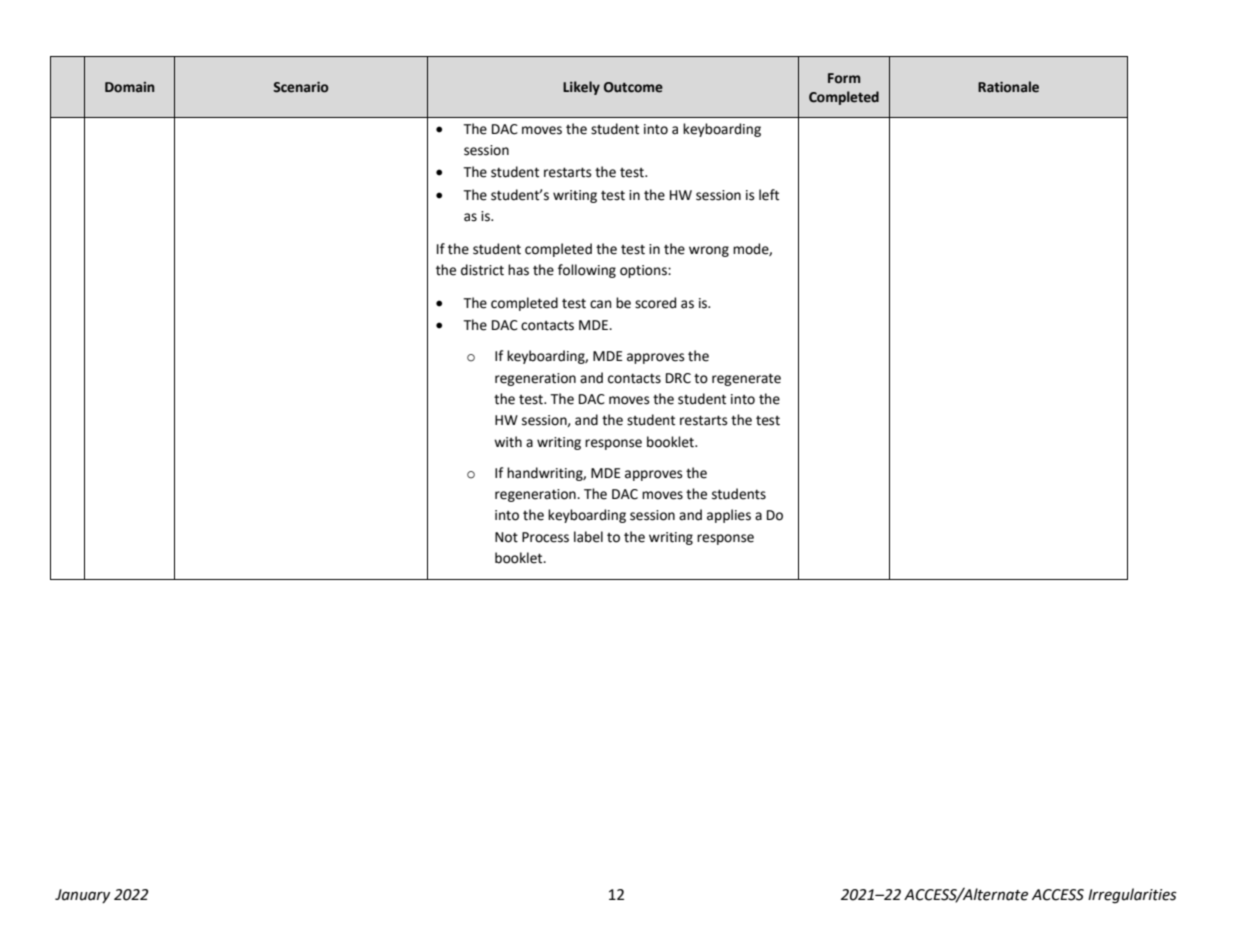  What do you see at coordinates (746, 379) in the page?
I see `regenerate` at bounding box center [746, 379].
